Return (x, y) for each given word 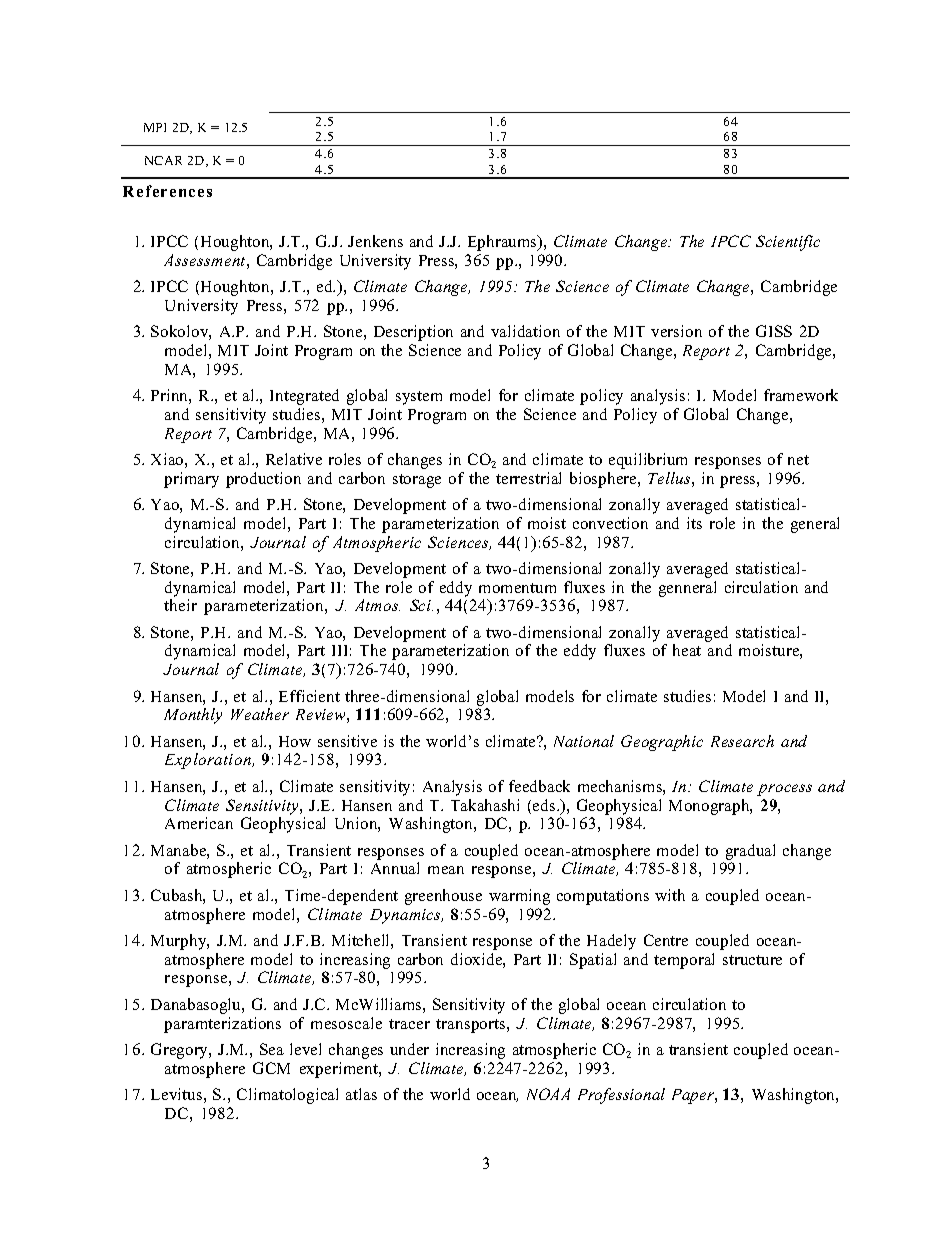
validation (525, 331)
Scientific (788, 243)
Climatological (287, 1096)
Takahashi (485, 805)
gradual (750, 852)
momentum (517, 588)
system (419, 398)
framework (801, 395)
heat (687, 650)
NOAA (548, 1094)
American (199, 823)
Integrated (304, 397)
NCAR (163, 160)
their (180, 605)
